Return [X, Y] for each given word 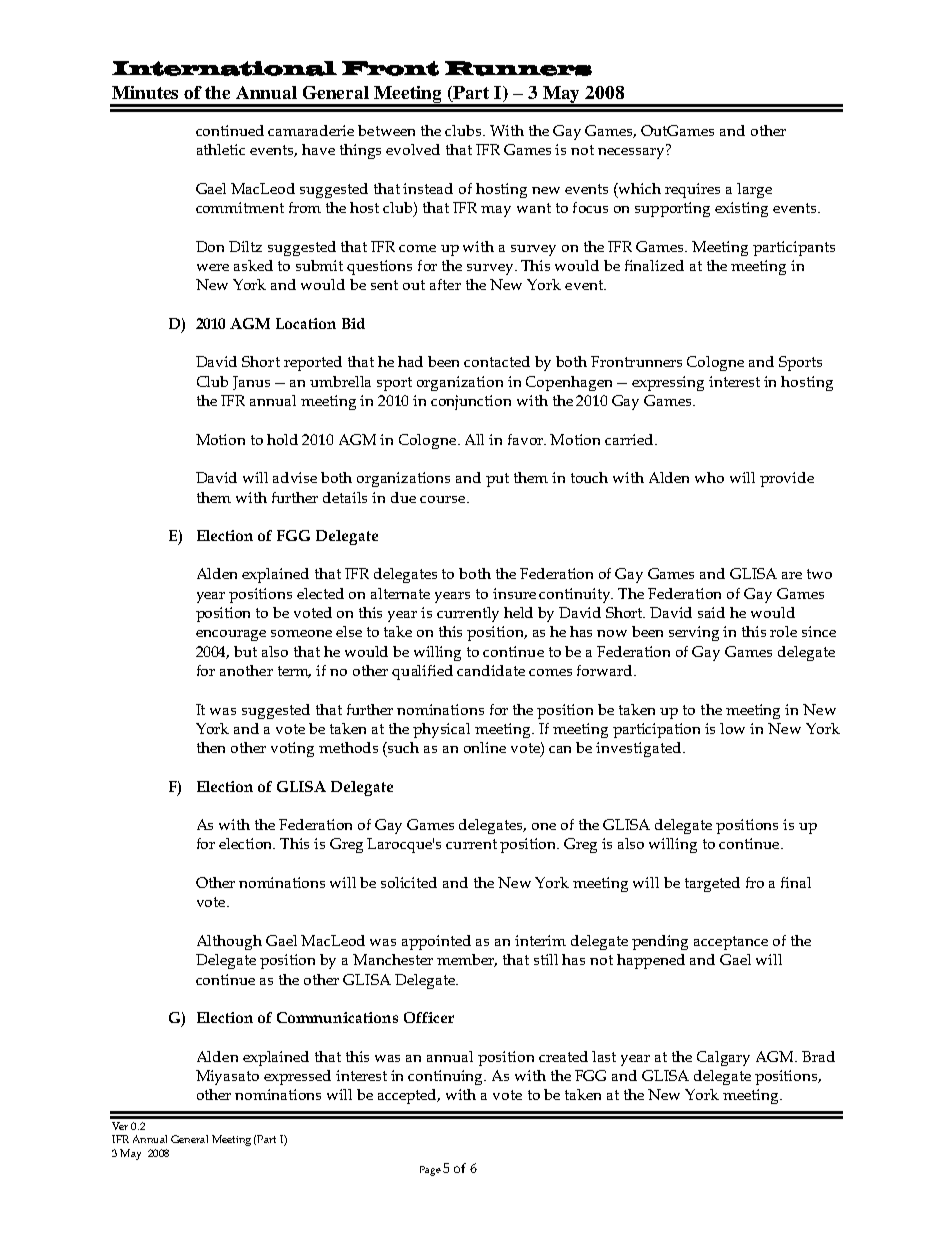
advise [295, 477]
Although [229, 942]
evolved [413, 149]
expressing [668, 383]
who [709, 477]
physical [441, 730]
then [211, 747]
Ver [120, 1126]
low [732, 728]
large [754, 190]
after [445, 284]
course [444, 499]
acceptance [731, 943]
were [213, 267]
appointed [436, 942]
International [224, 68]
